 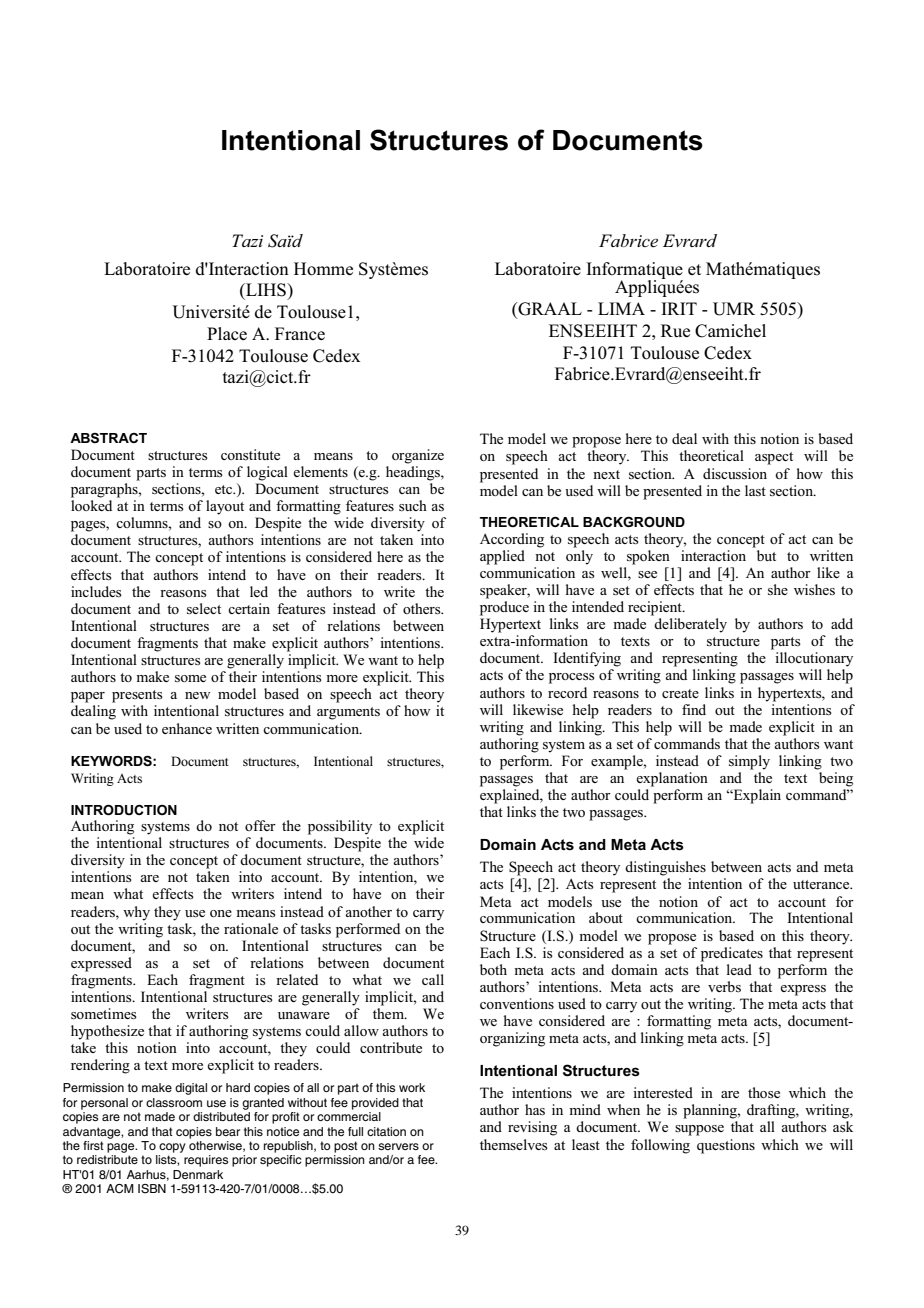 I want to click on copy, so click(x=172, y=1148).
